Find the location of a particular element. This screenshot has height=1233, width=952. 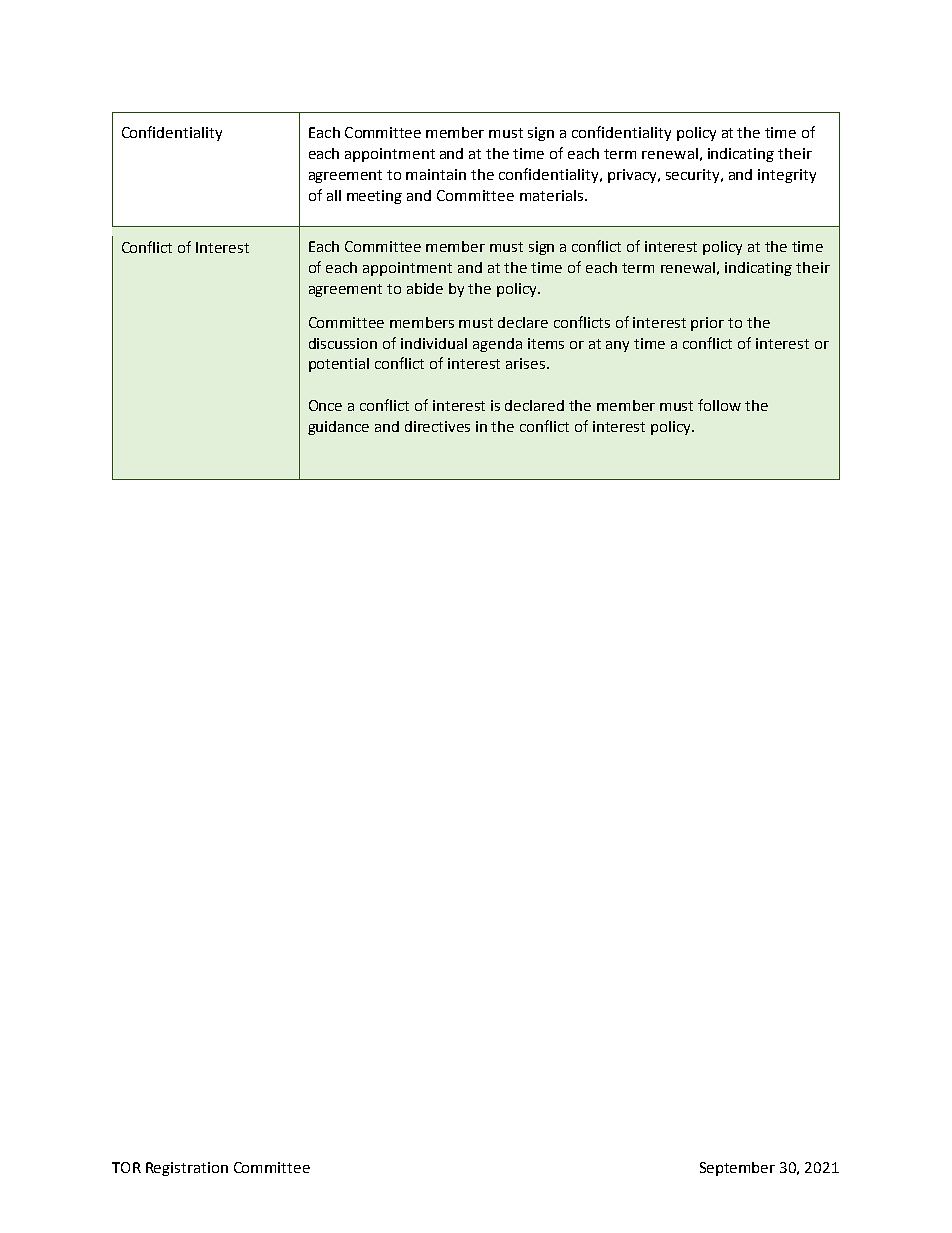

all is located at coordinates (334, 195).
